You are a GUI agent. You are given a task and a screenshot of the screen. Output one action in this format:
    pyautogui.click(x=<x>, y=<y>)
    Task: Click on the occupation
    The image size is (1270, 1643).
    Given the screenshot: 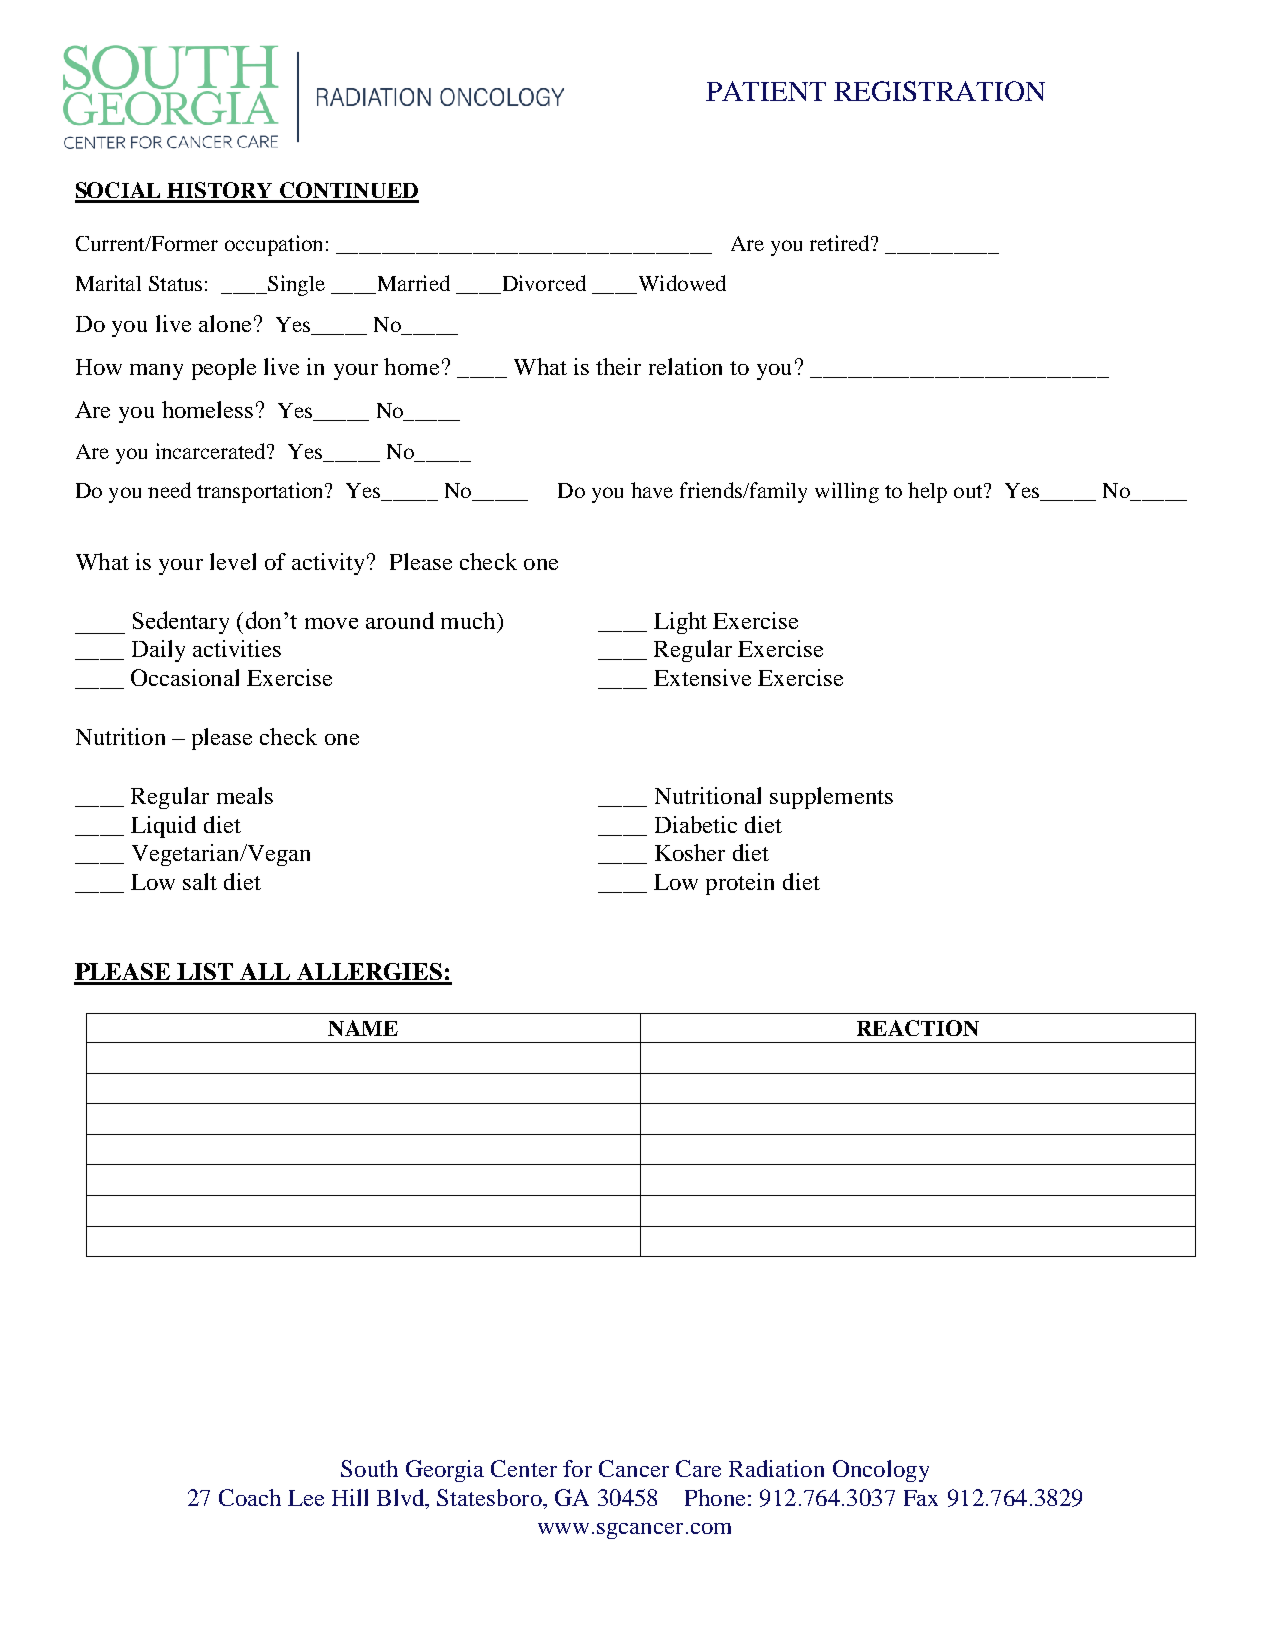 What is the action you would take?
    pyautogui.click(x=273, y=245)
